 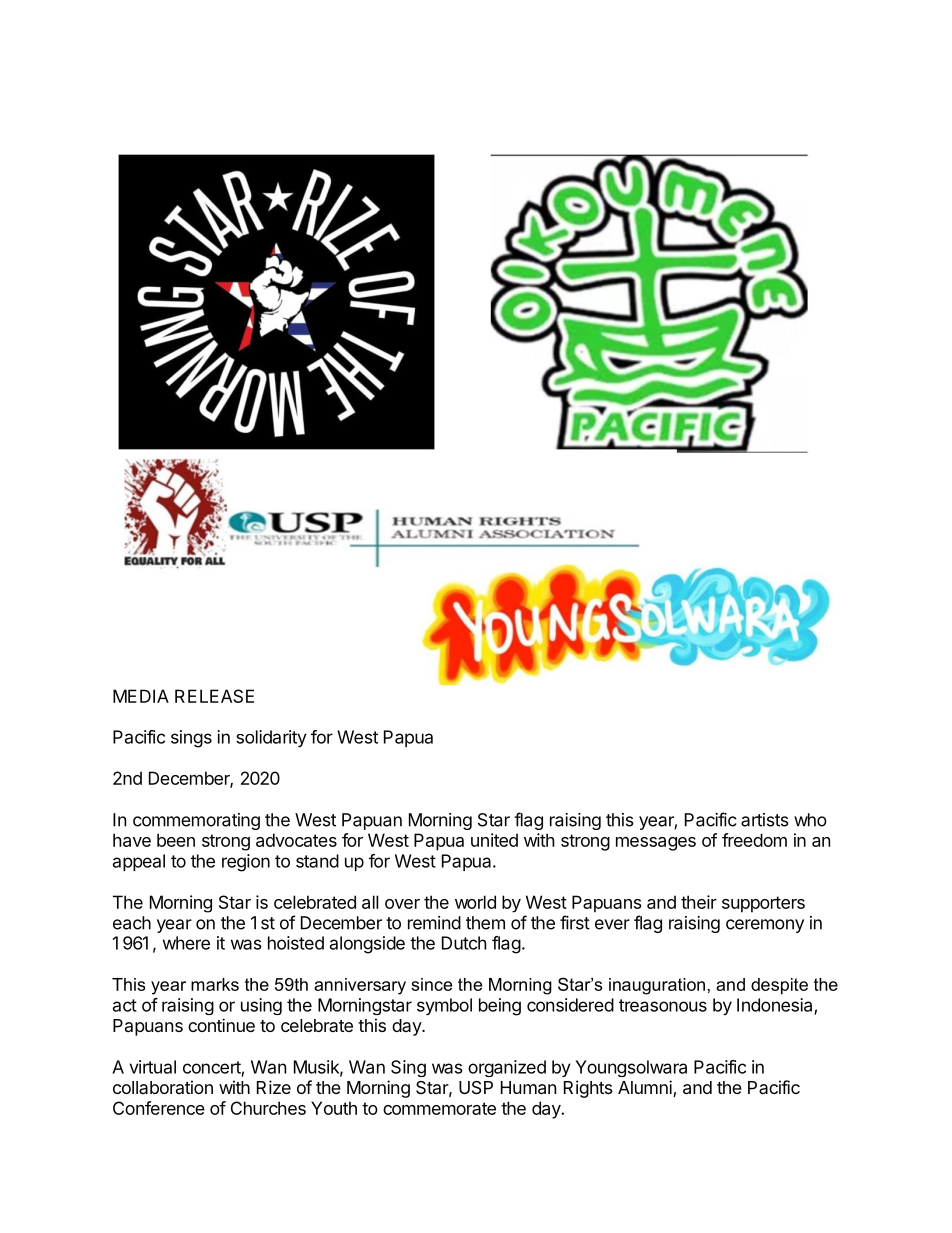 What do you see at coordinates (271, 738) in the screenshot?
I see `solidarity` at bounding box center [271, 738].
